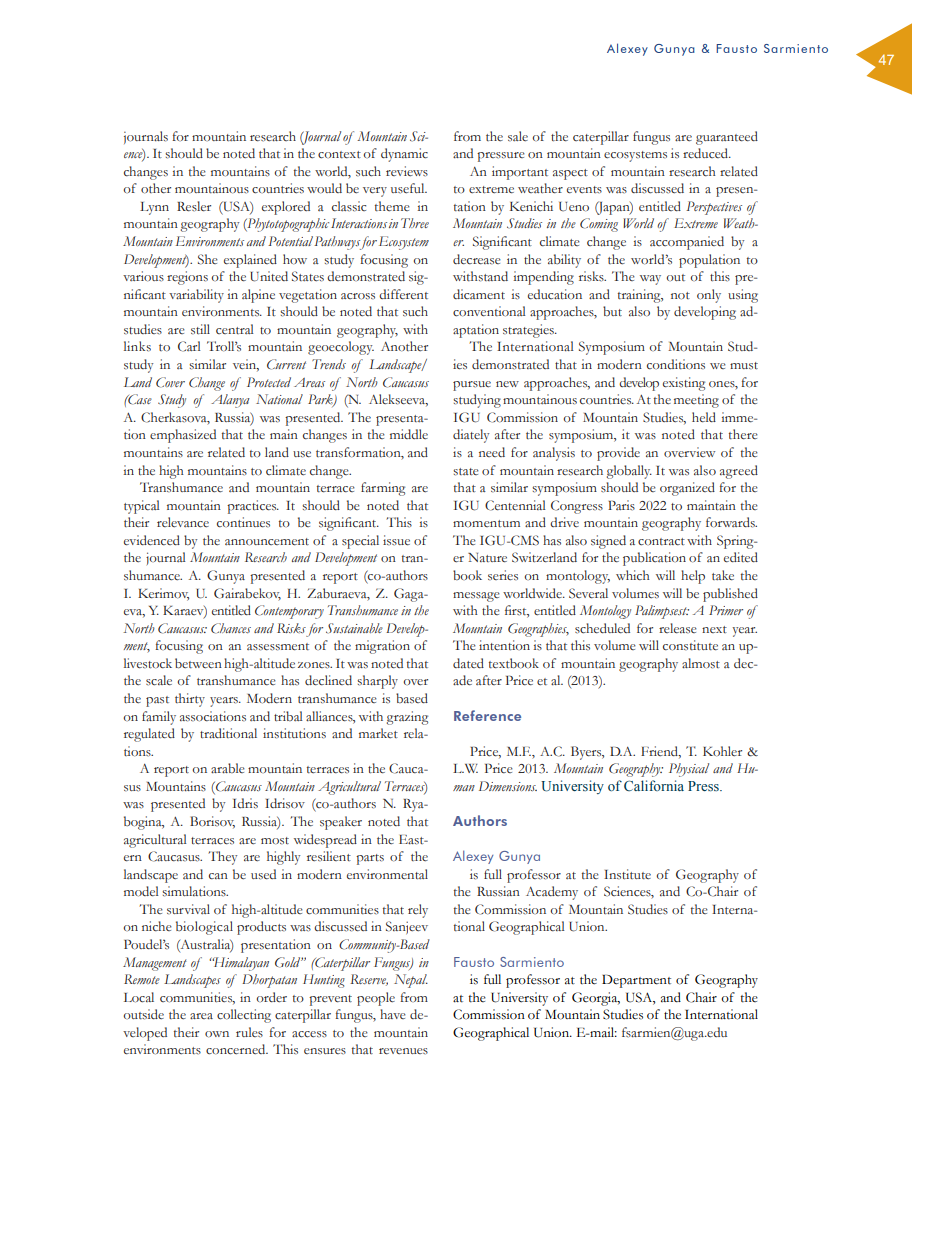  Describe the element at coordinates (396, 540) in the page. I see `issue` at that location.
